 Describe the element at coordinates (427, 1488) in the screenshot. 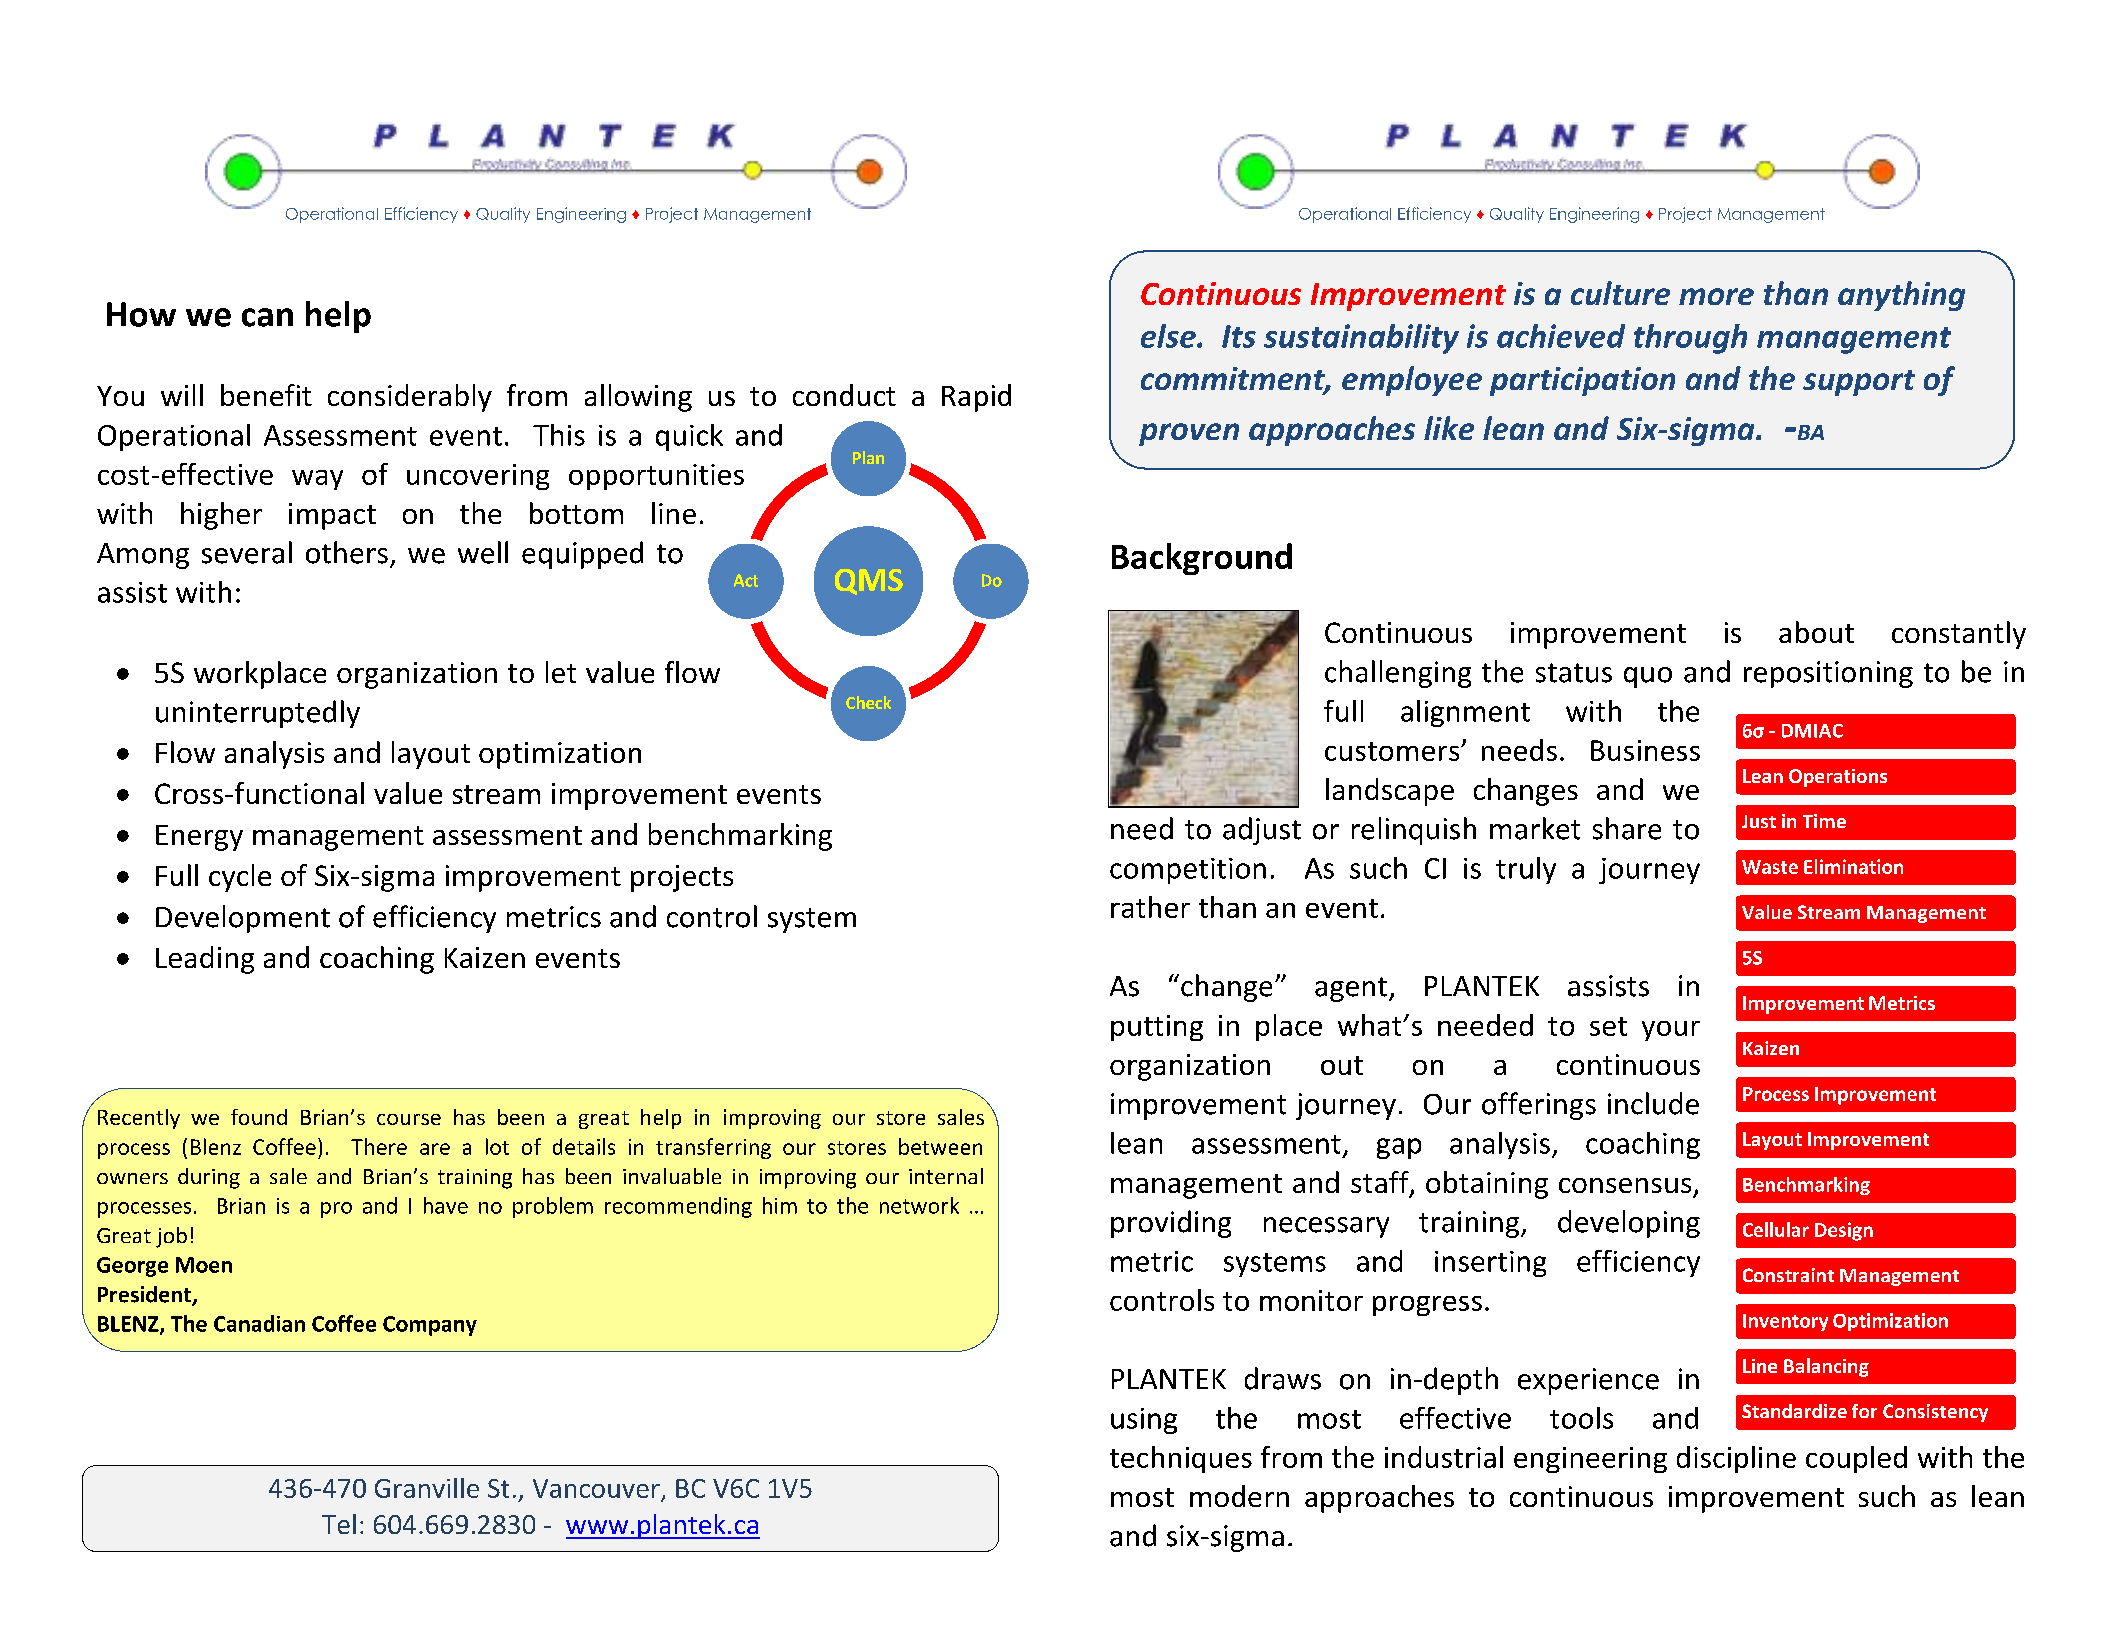

I see `Granville` at that location.
